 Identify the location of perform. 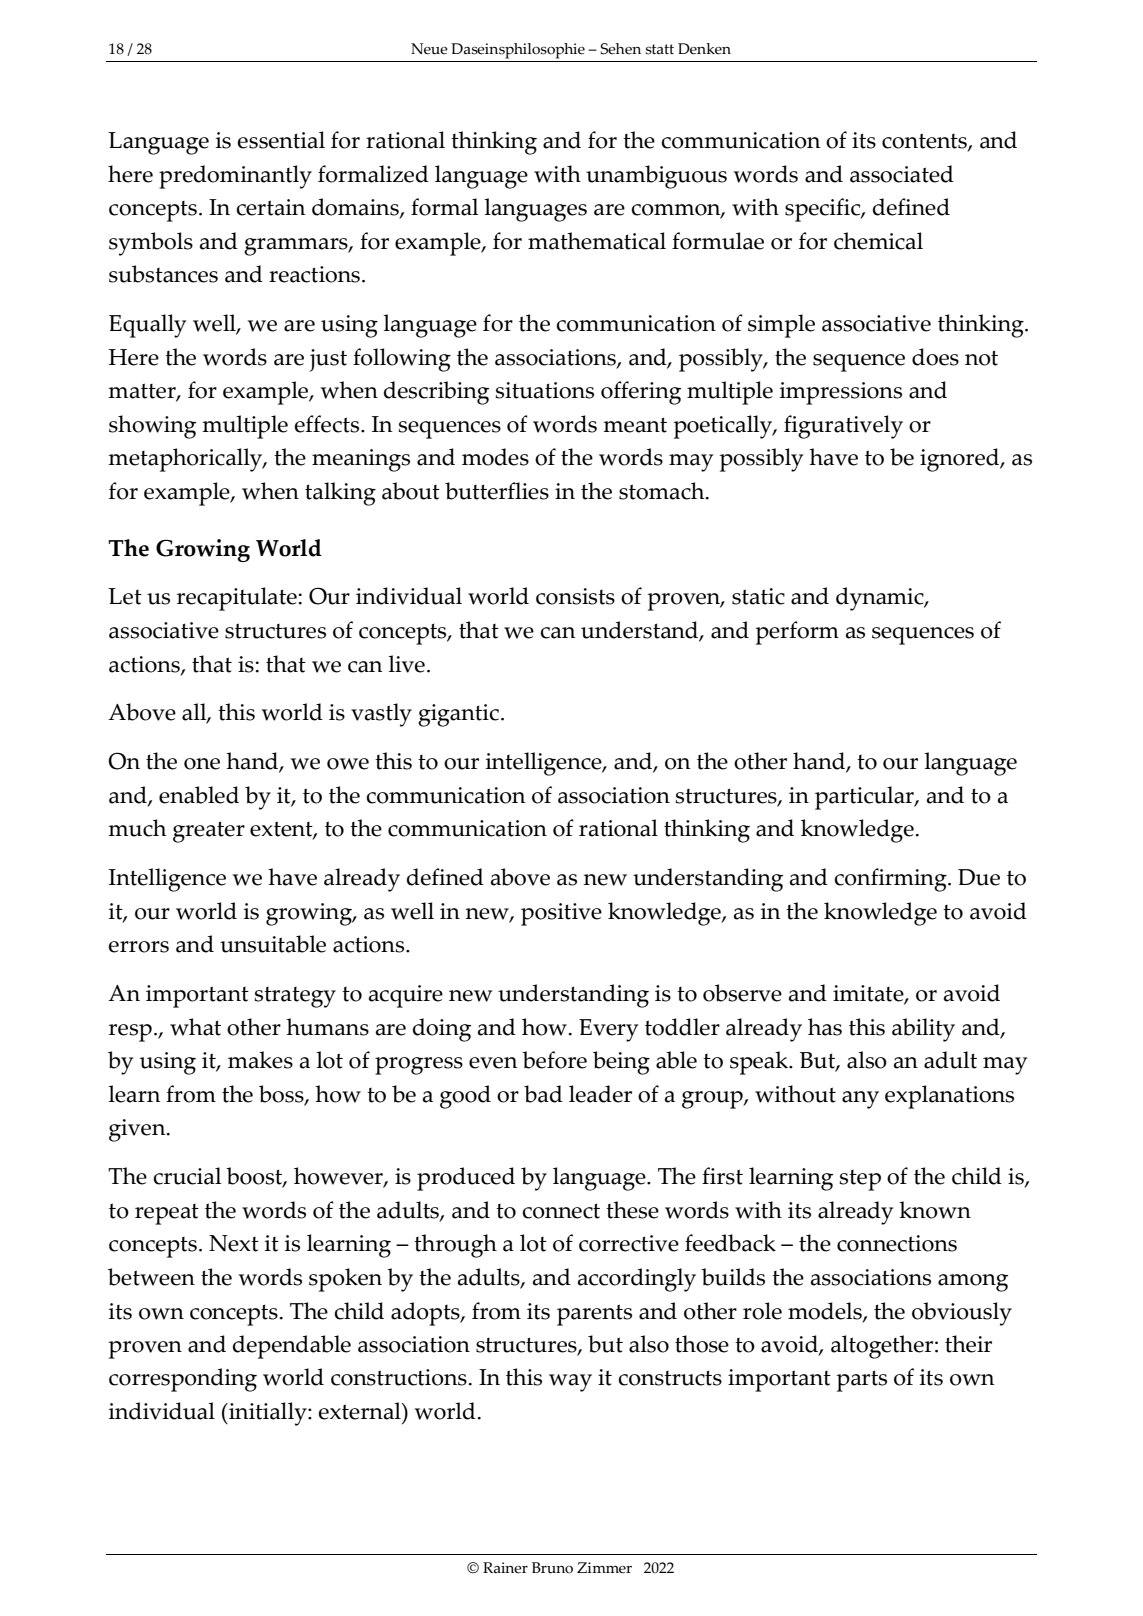
(797, 633).
